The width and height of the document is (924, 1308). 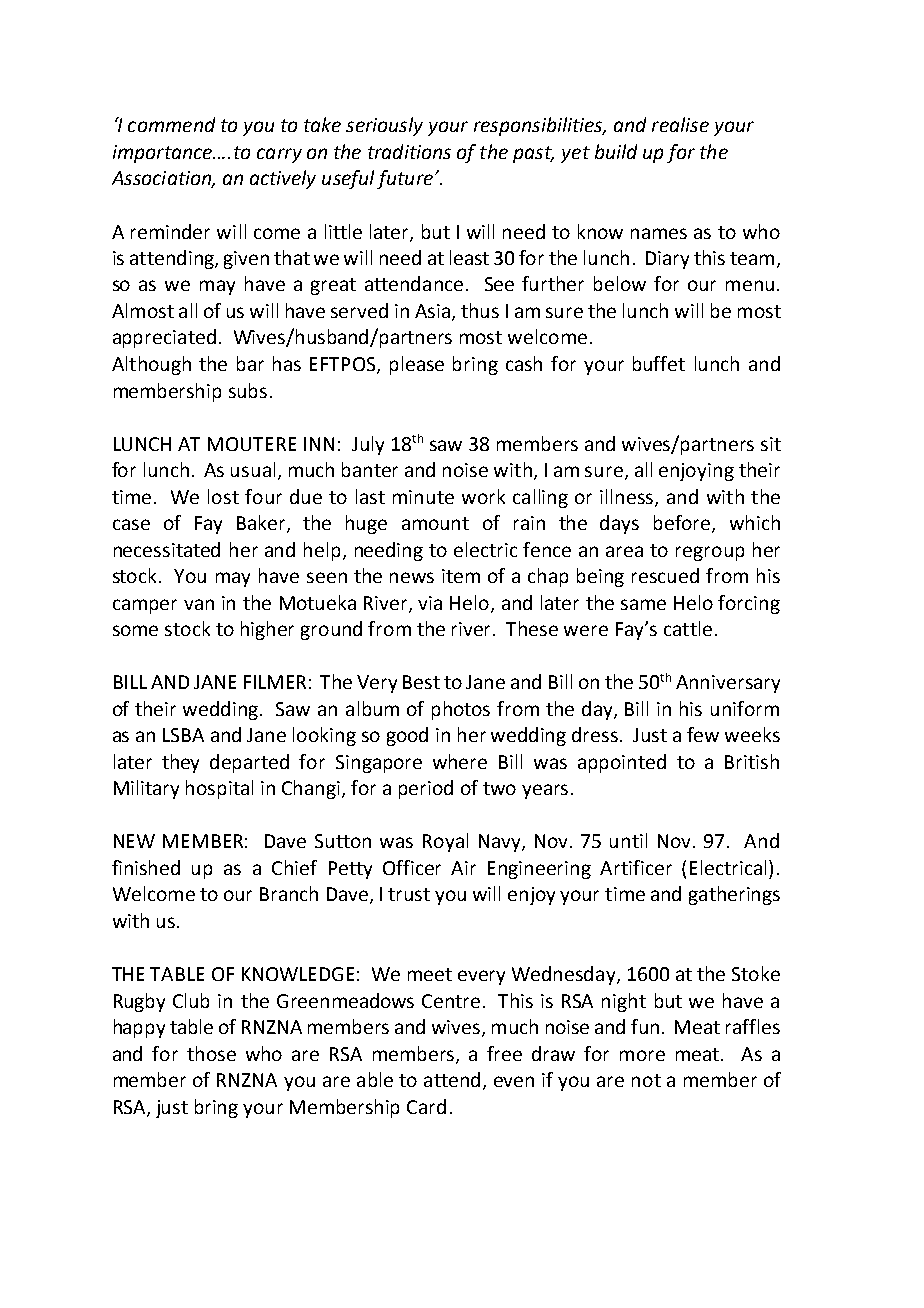 I want to click on via, so click(x=430, y=603).
